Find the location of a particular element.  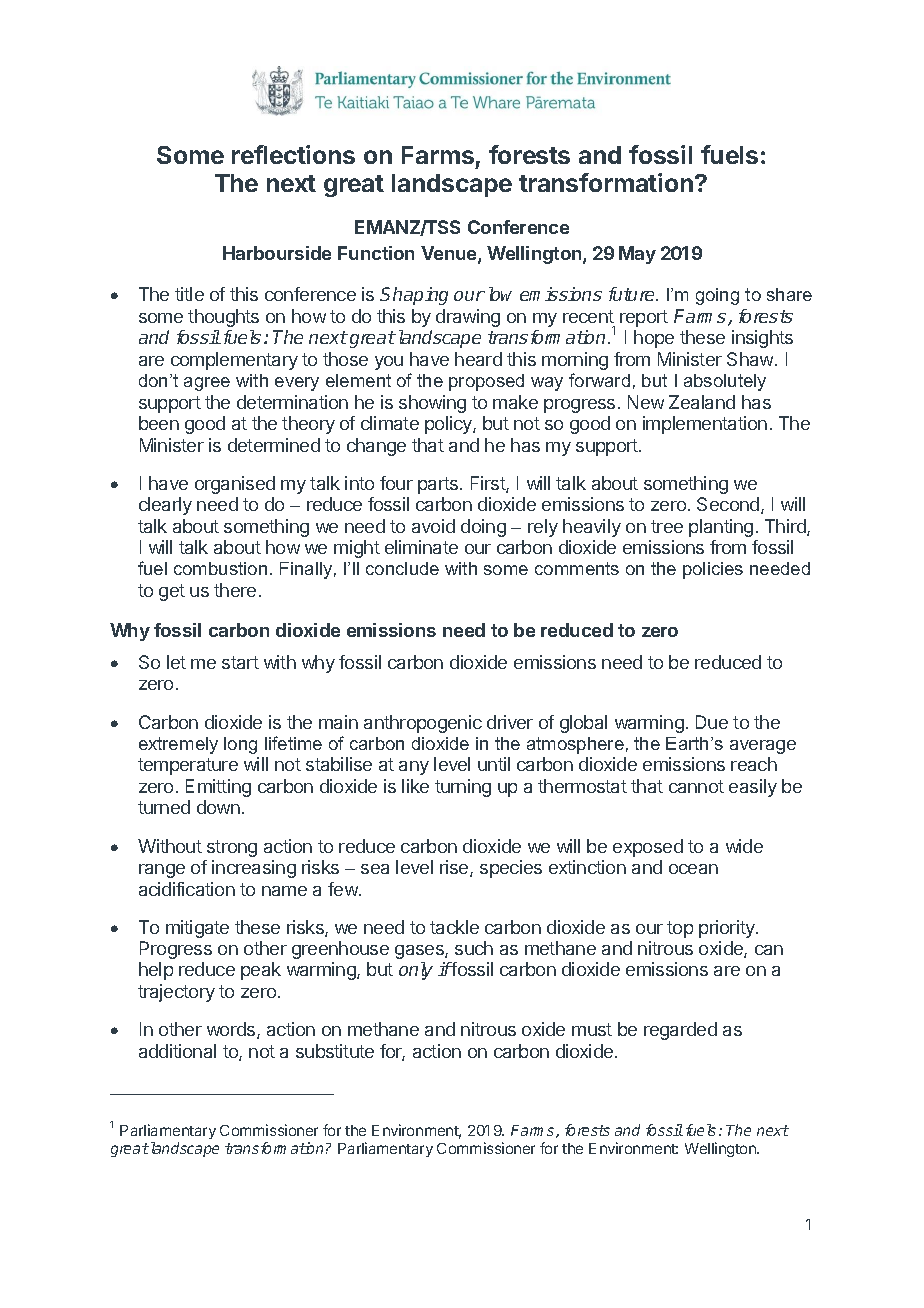

reflections is located at coordinates (293, 154).
